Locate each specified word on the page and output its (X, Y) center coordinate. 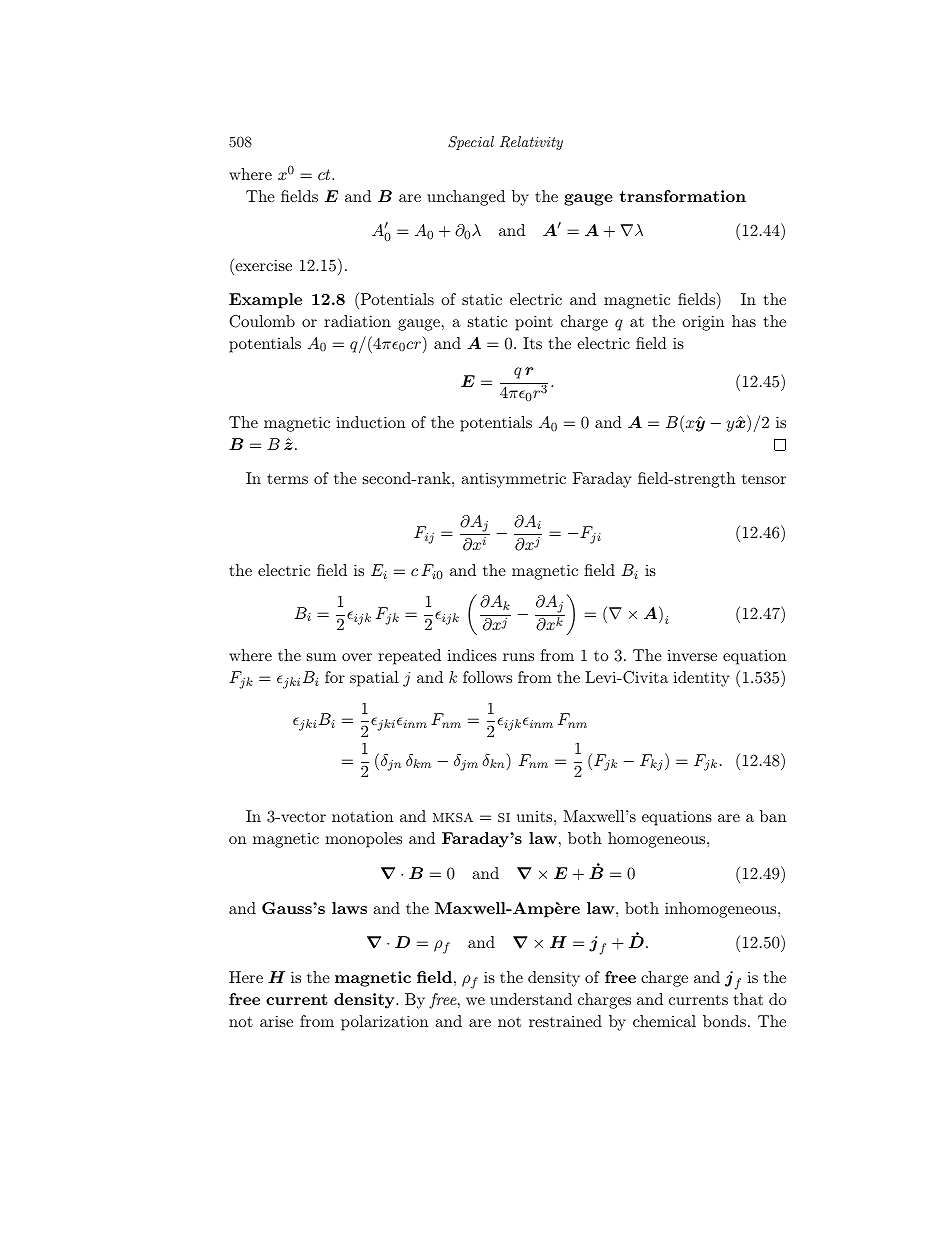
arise (276, 1021)
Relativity (531, 143)
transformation (683, 196)
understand (531, 999)
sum (321, 657)
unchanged (466, 198)
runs (518, 657)
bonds (724, 1021)
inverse (692, 655)
